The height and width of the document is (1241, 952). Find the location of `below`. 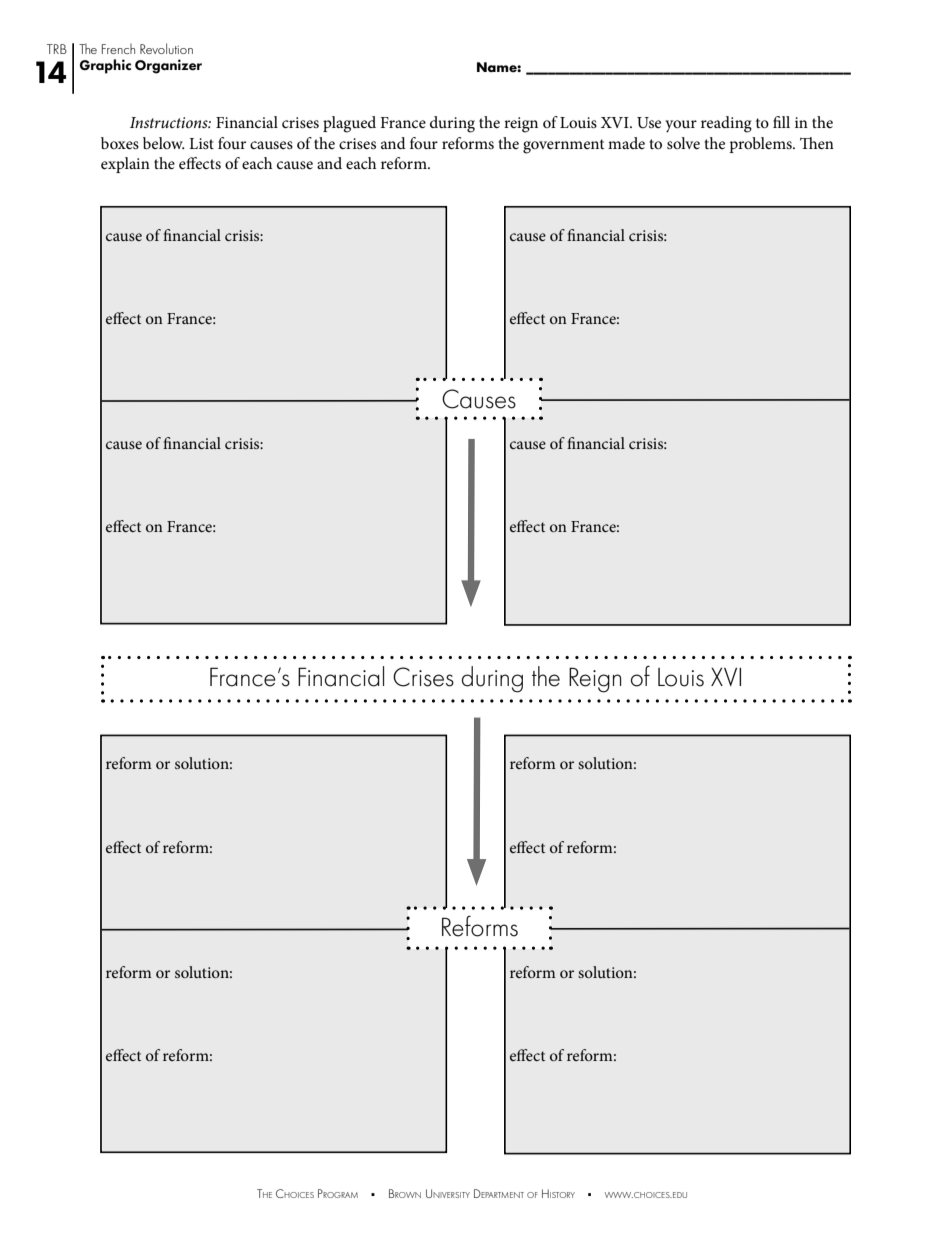

below is located at coordinates (164, 143).
